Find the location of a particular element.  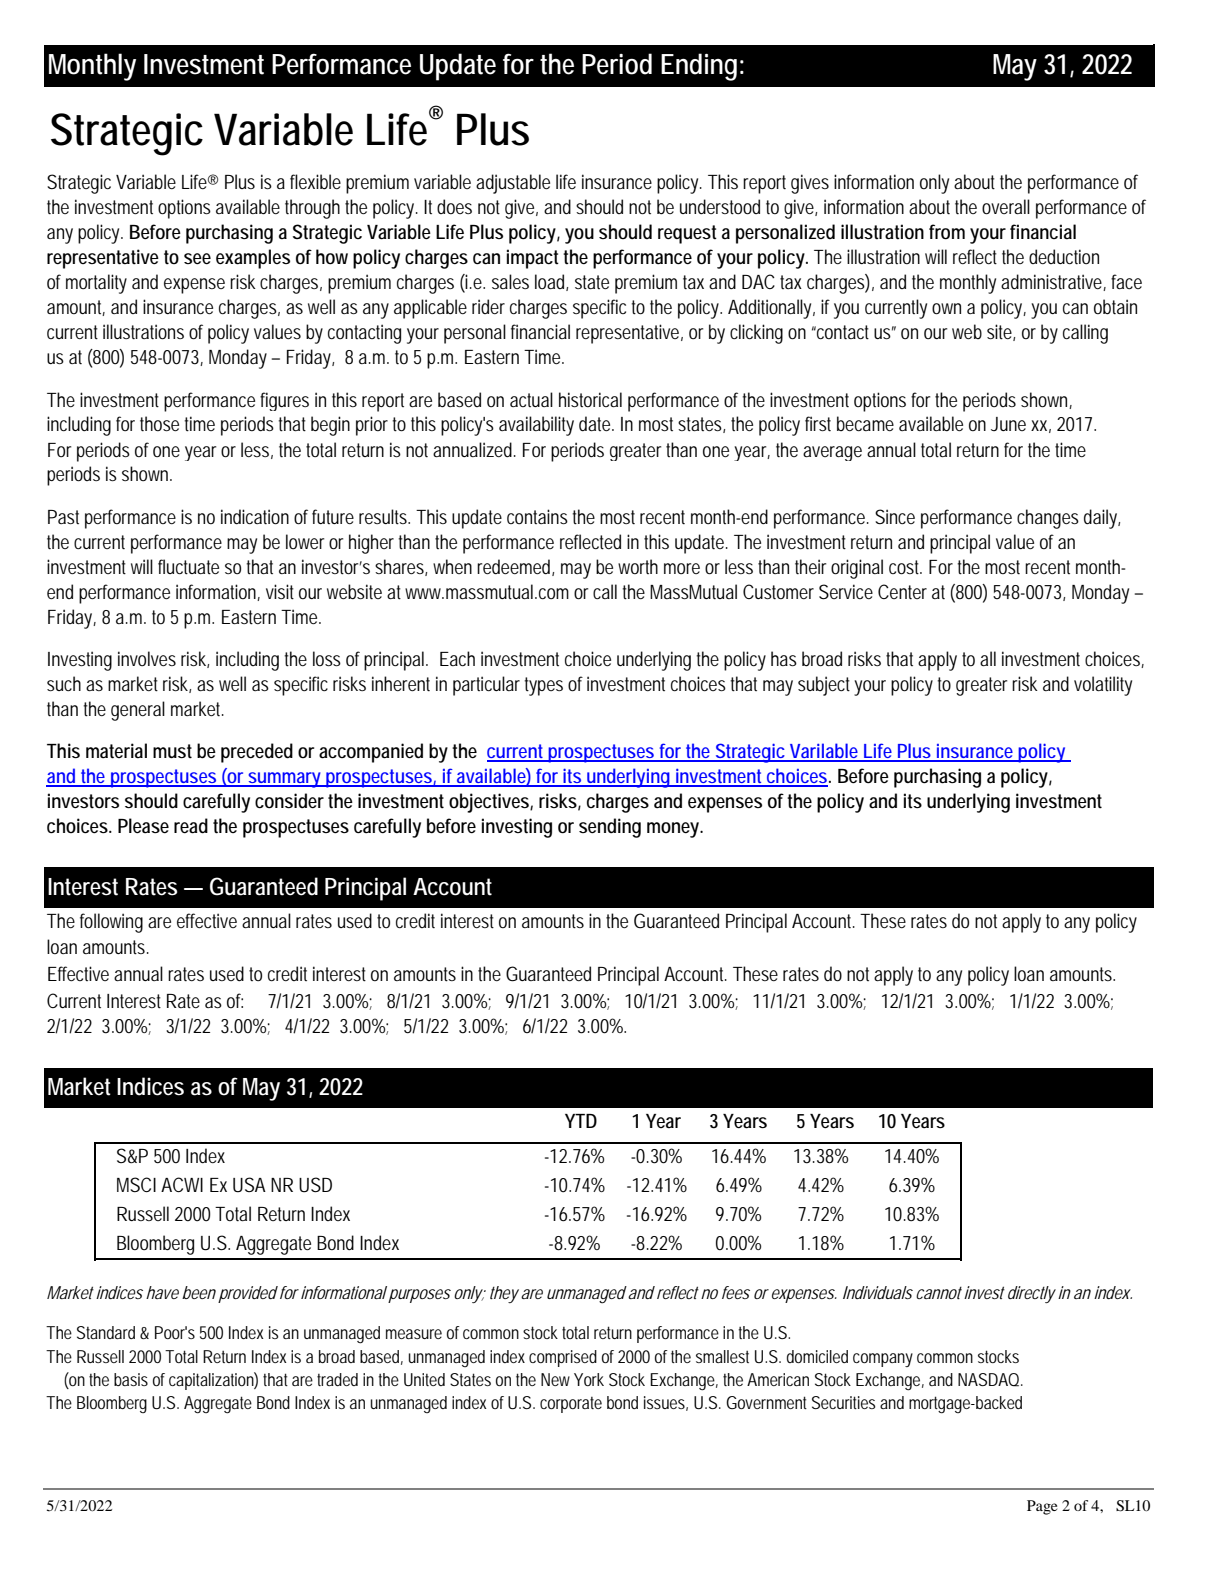

see is located at coordinates (197, 259).
